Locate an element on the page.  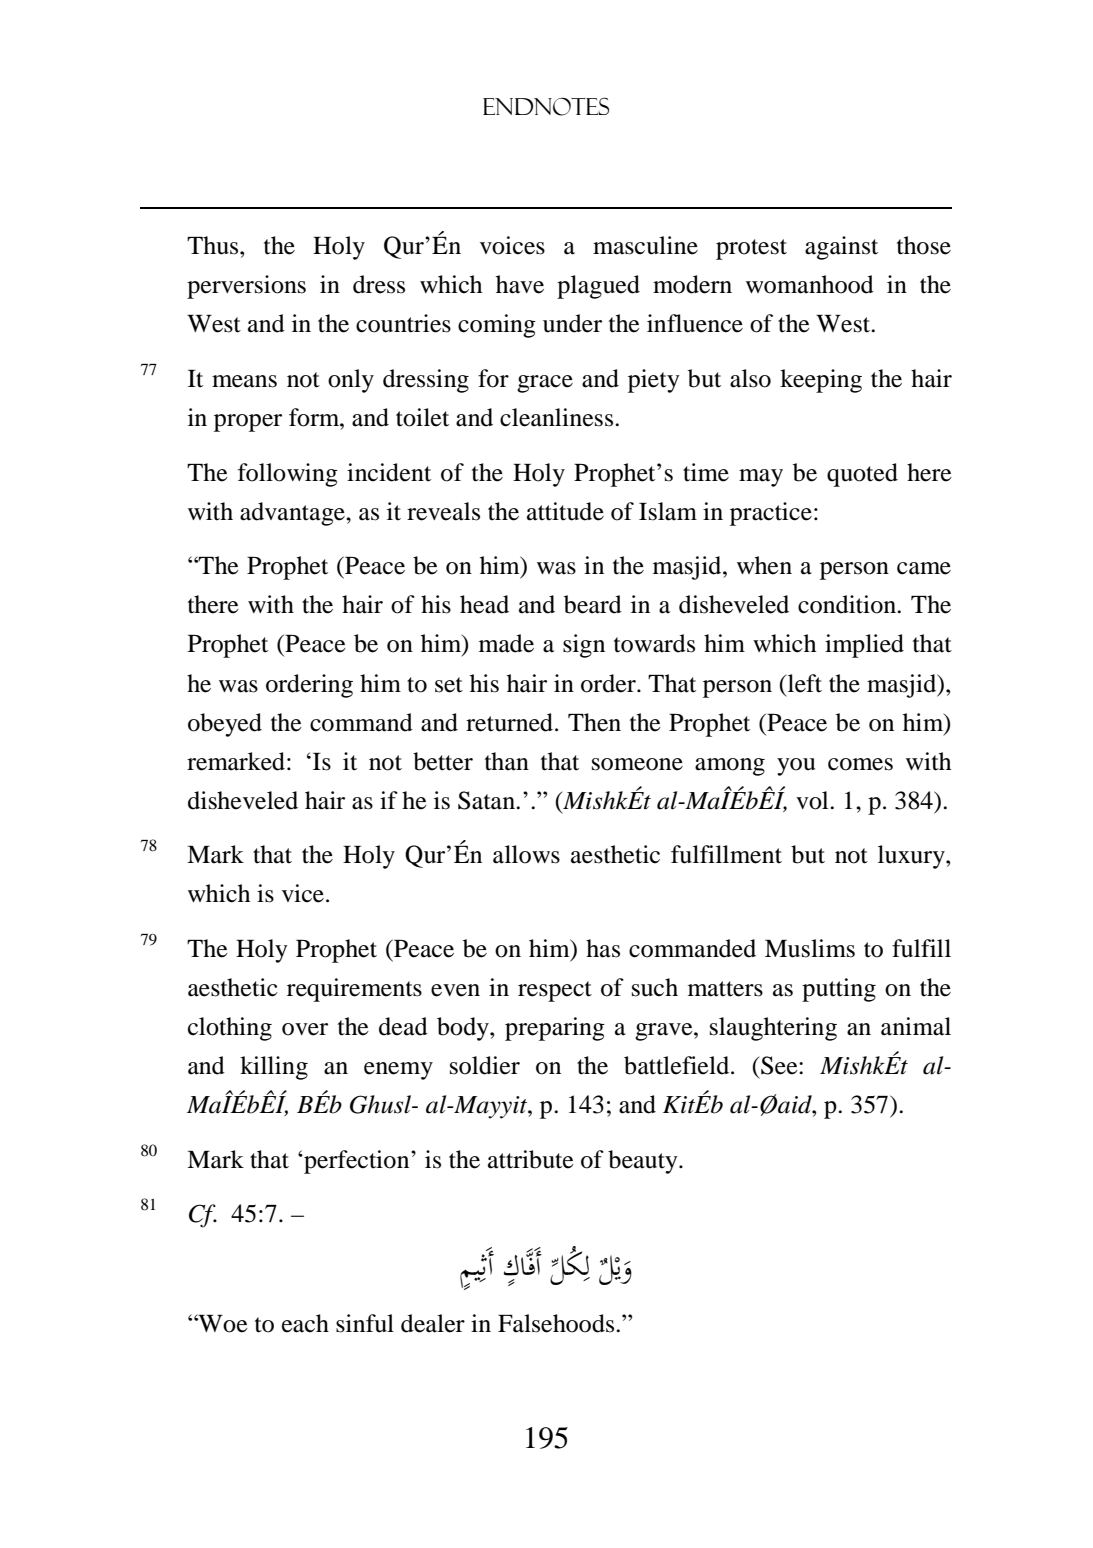
Falsehoods is located at coordinates (557, 1323).
